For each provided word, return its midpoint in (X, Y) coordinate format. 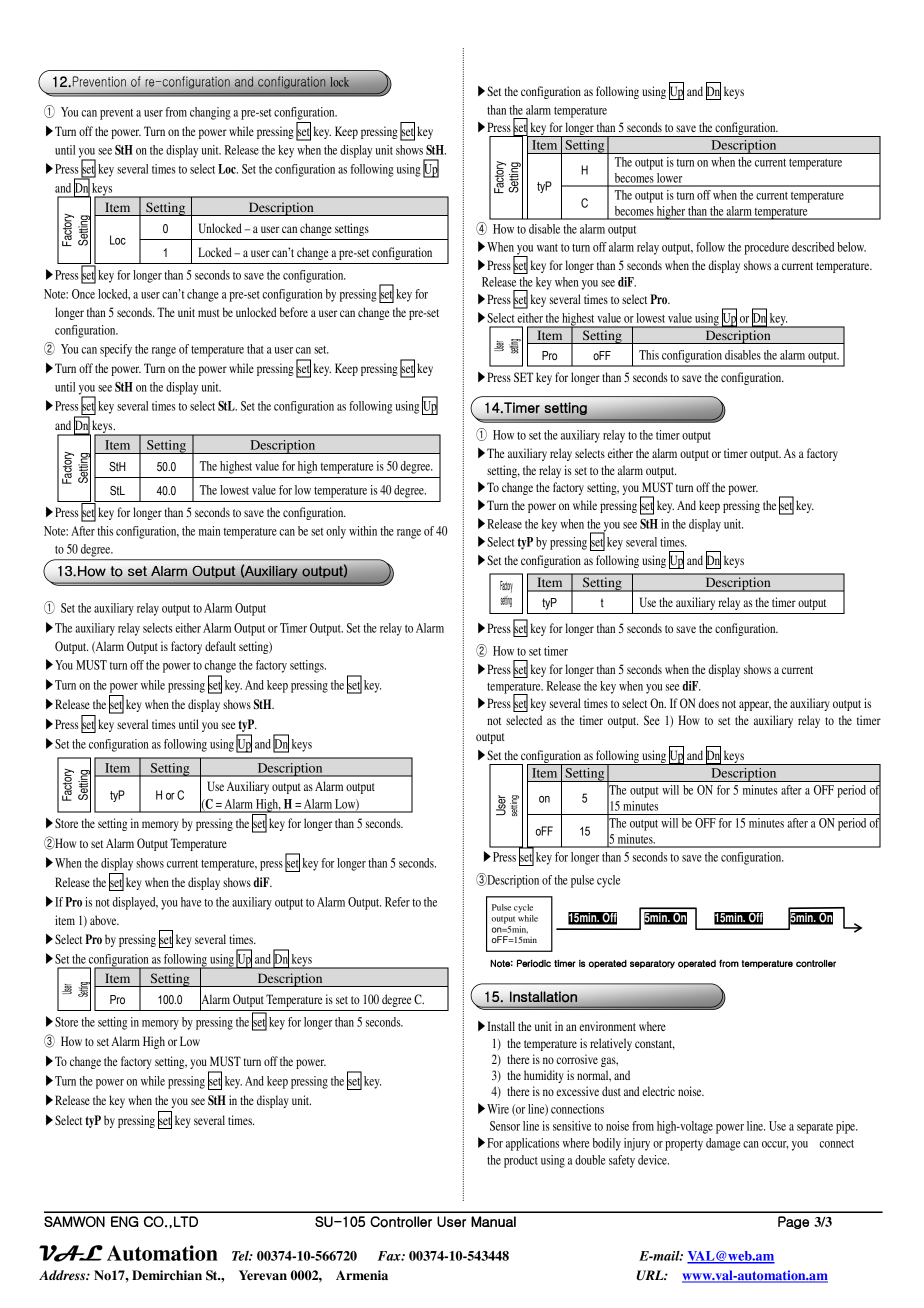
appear (755, 706)
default (220, 646)
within (363, 531)
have (191, 902)
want (547, 248)
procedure (766, 248)
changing (210, 113)
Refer (397, 902)
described (813, 247)
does (708, 703)
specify (116, 350)
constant (655, 1045)
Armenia (362, 1275)
